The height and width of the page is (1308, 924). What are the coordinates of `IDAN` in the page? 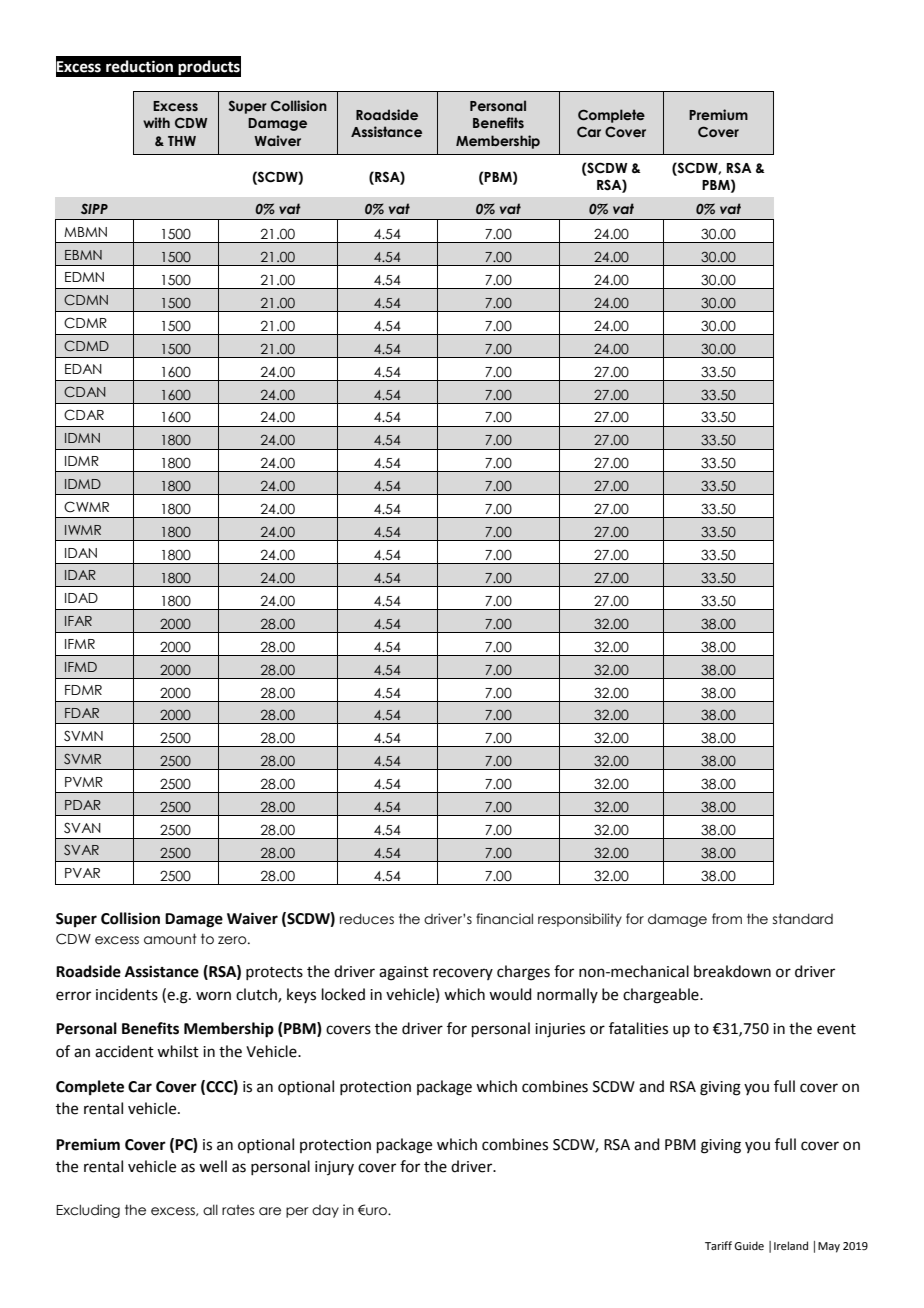 It's located at (81, 553).
